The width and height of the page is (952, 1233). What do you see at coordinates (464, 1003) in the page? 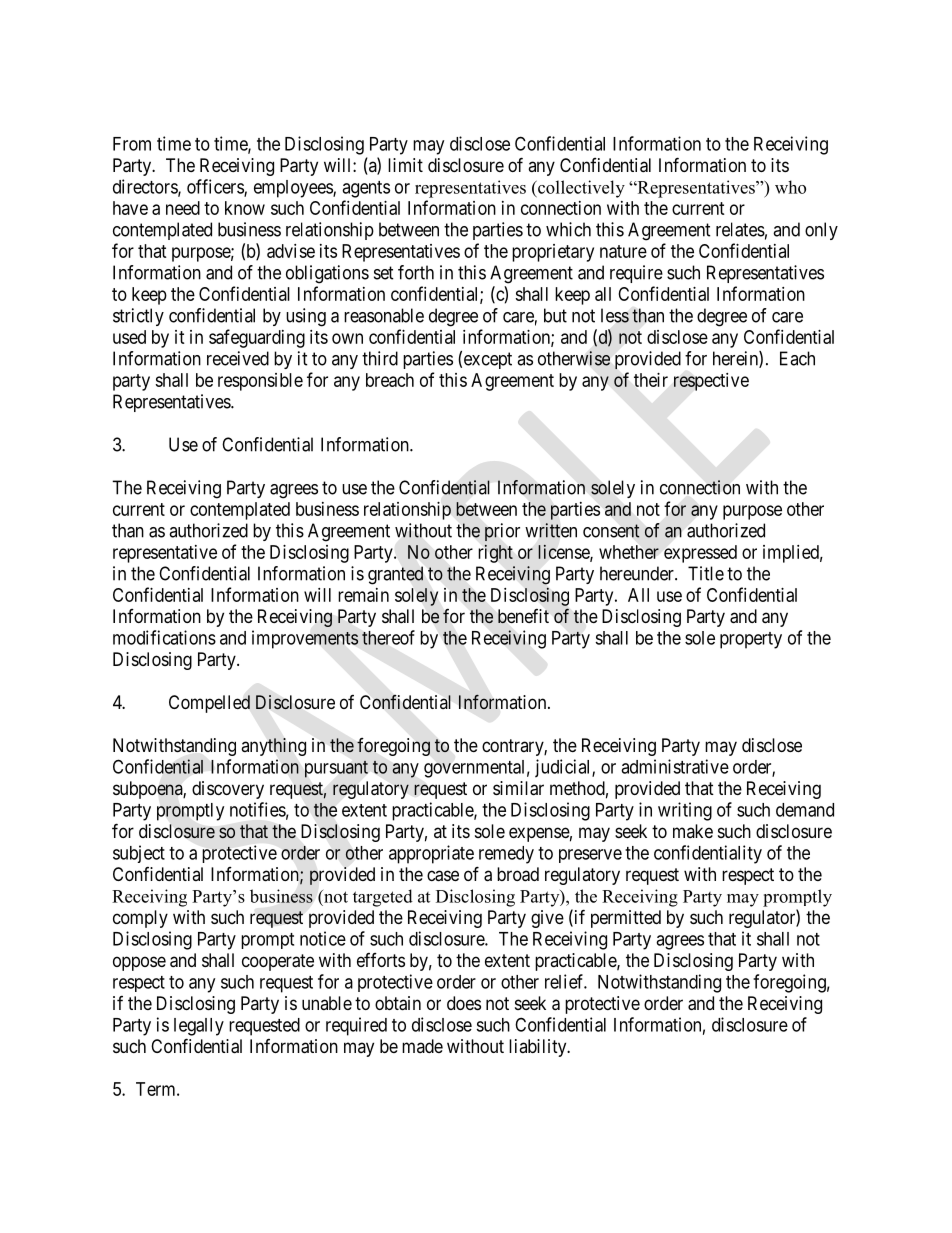
I see `does` at bounding box center [464, 1003].
